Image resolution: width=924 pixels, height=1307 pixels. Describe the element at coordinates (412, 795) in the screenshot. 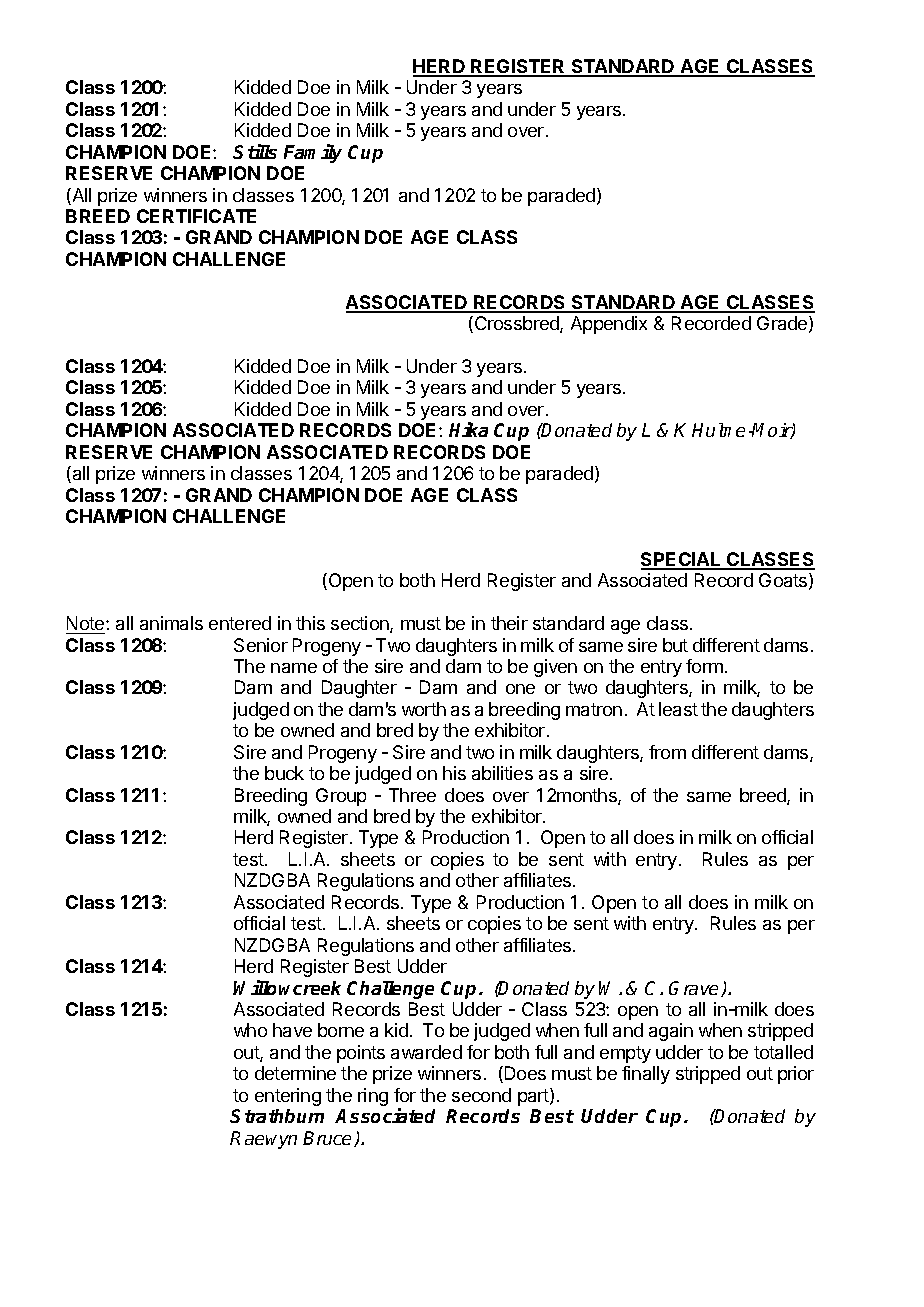

I see `Three` at that location.
